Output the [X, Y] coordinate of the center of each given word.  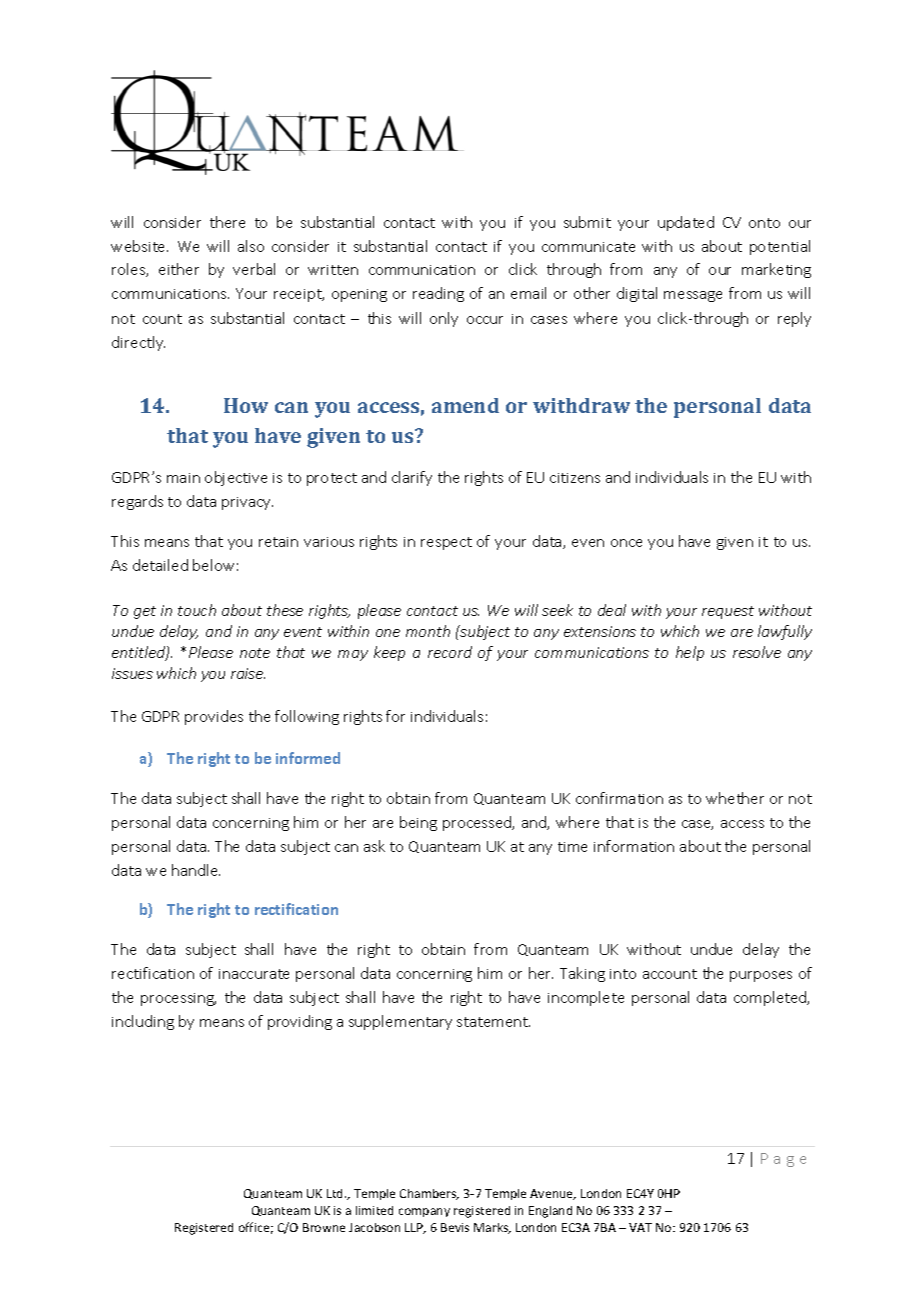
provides [214, 717]
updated [686, 223]
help [690, 653]
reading [438, 294]
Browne [324, 1227]
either [179, 269]
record [450, 652]
